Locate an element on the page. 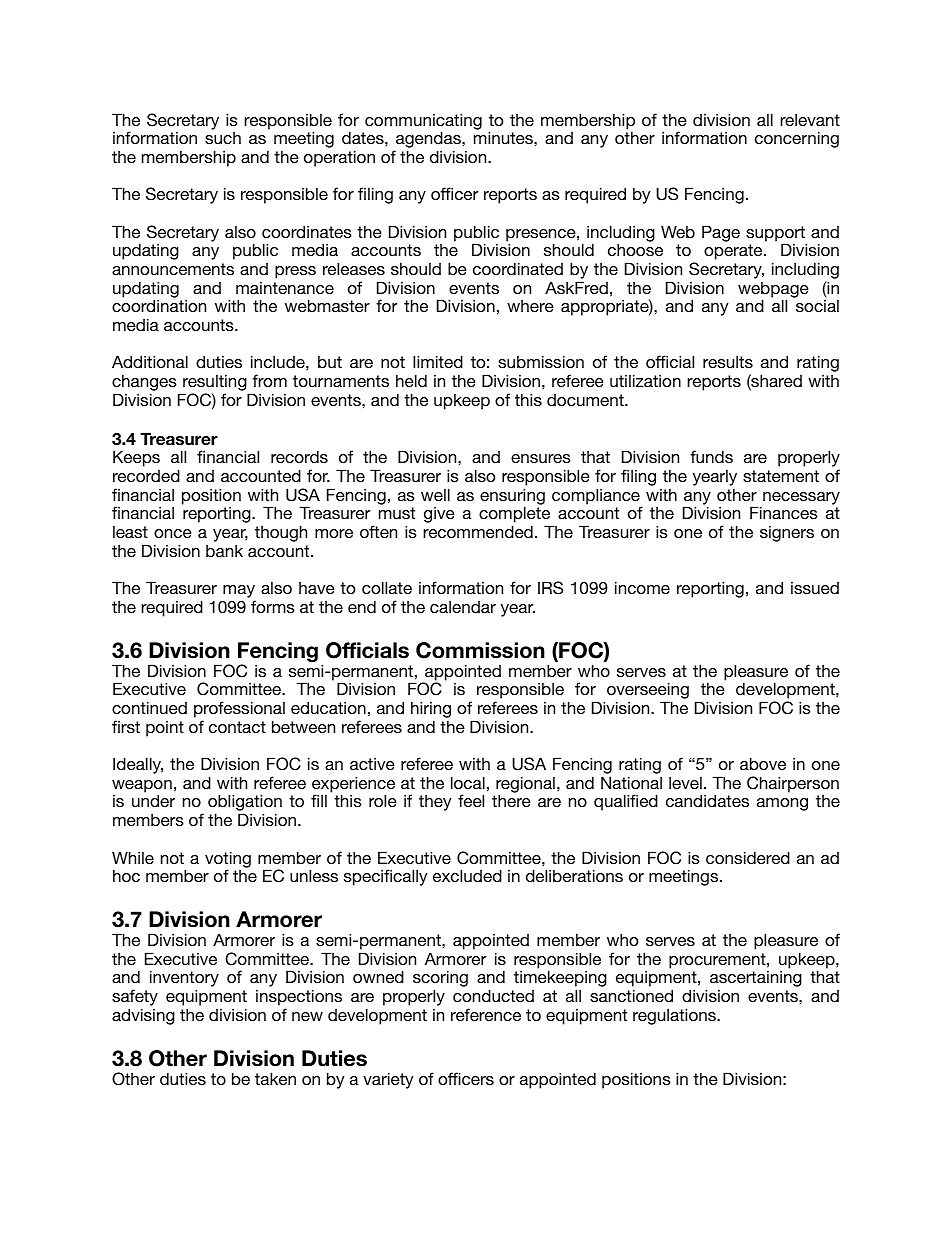 Image resolution: width=952 pixels, height=1233 pixels. minutes is located at coordinates (504, 137).
